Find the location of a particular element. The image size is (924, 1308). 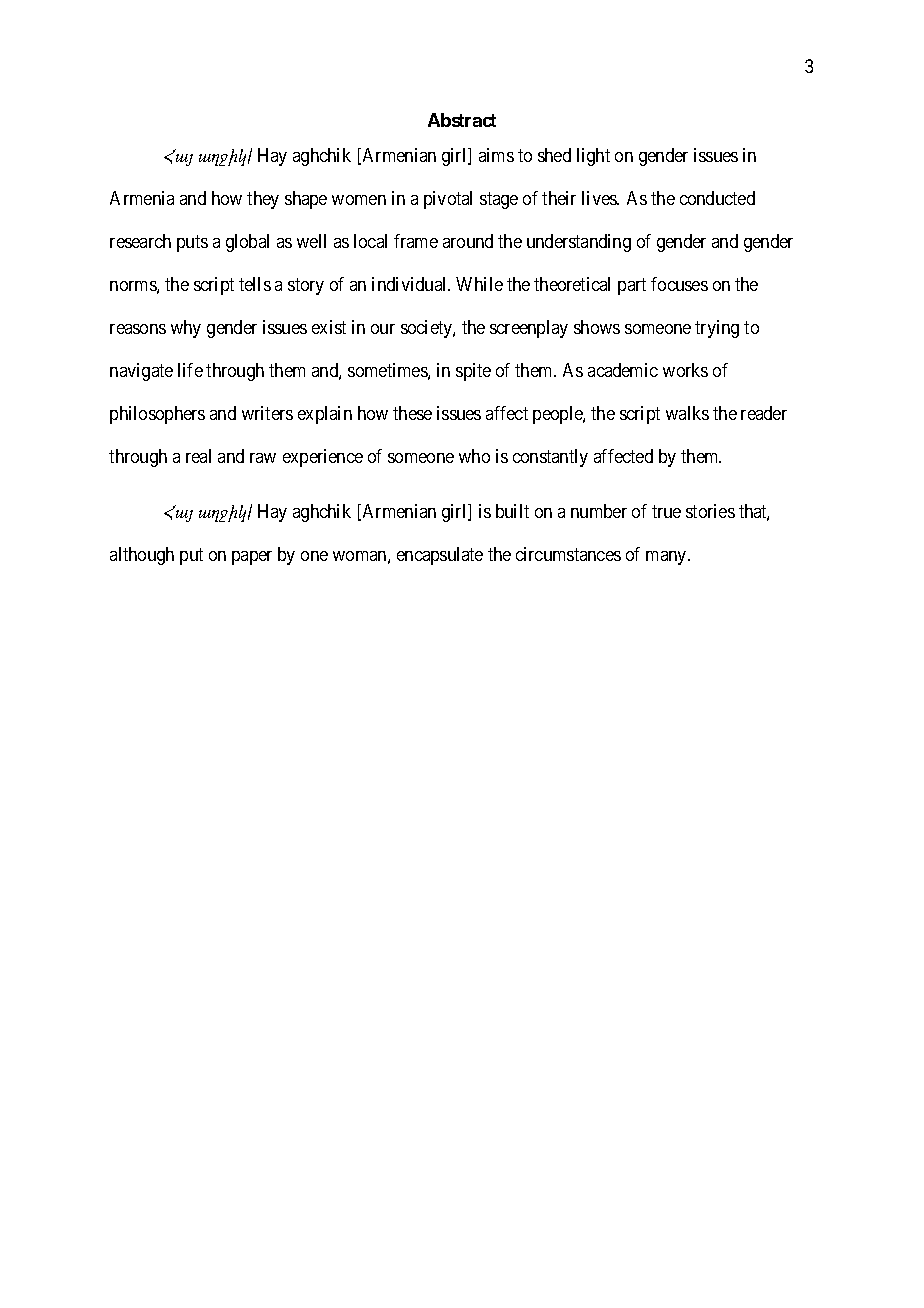

they is located at coordinates (263, 200).
